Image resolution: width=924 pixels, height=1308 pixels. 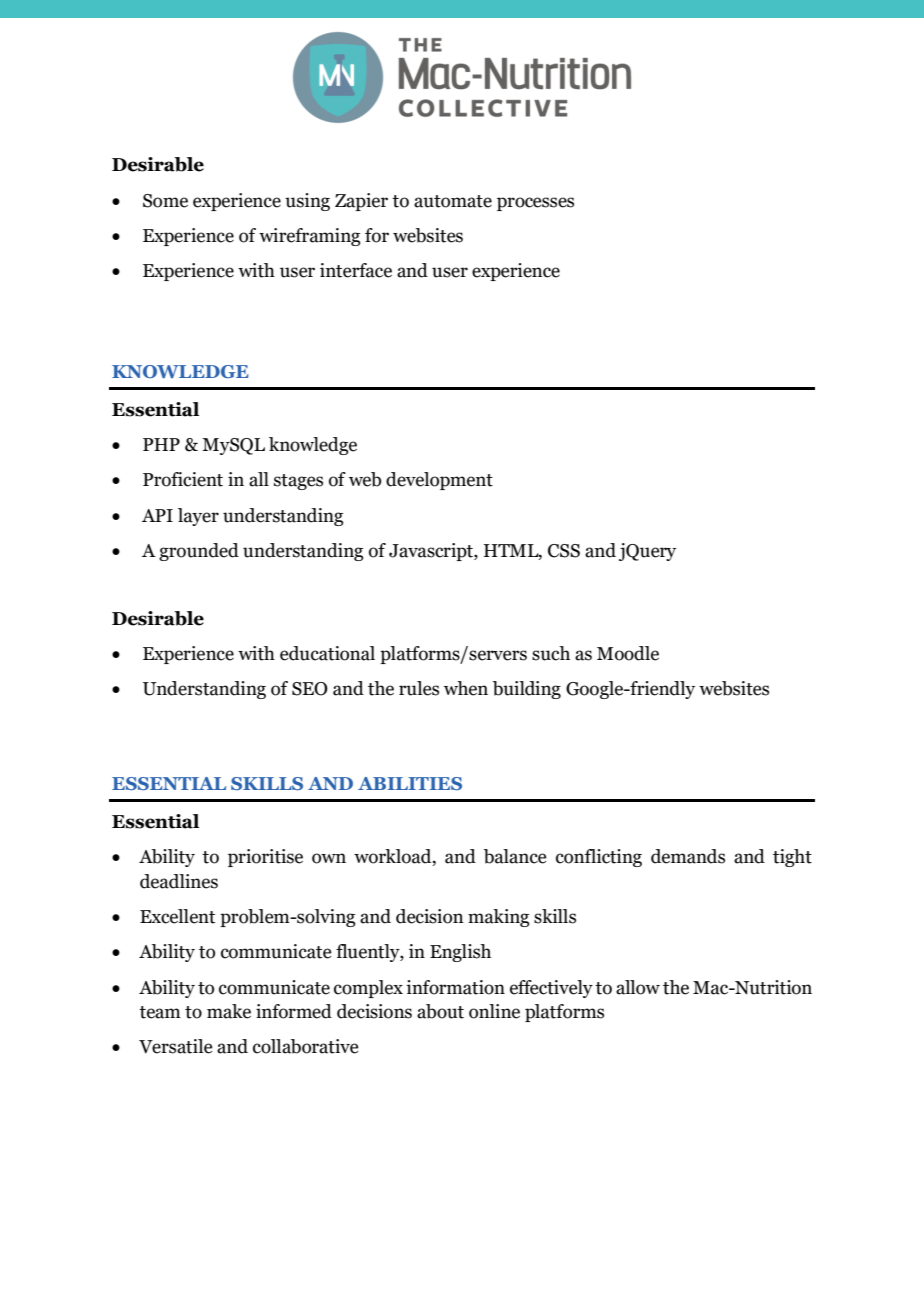 What do you see at coordinates (535, 204) in the screenshot?
I see `processes` at bounding box center [535, 204].
